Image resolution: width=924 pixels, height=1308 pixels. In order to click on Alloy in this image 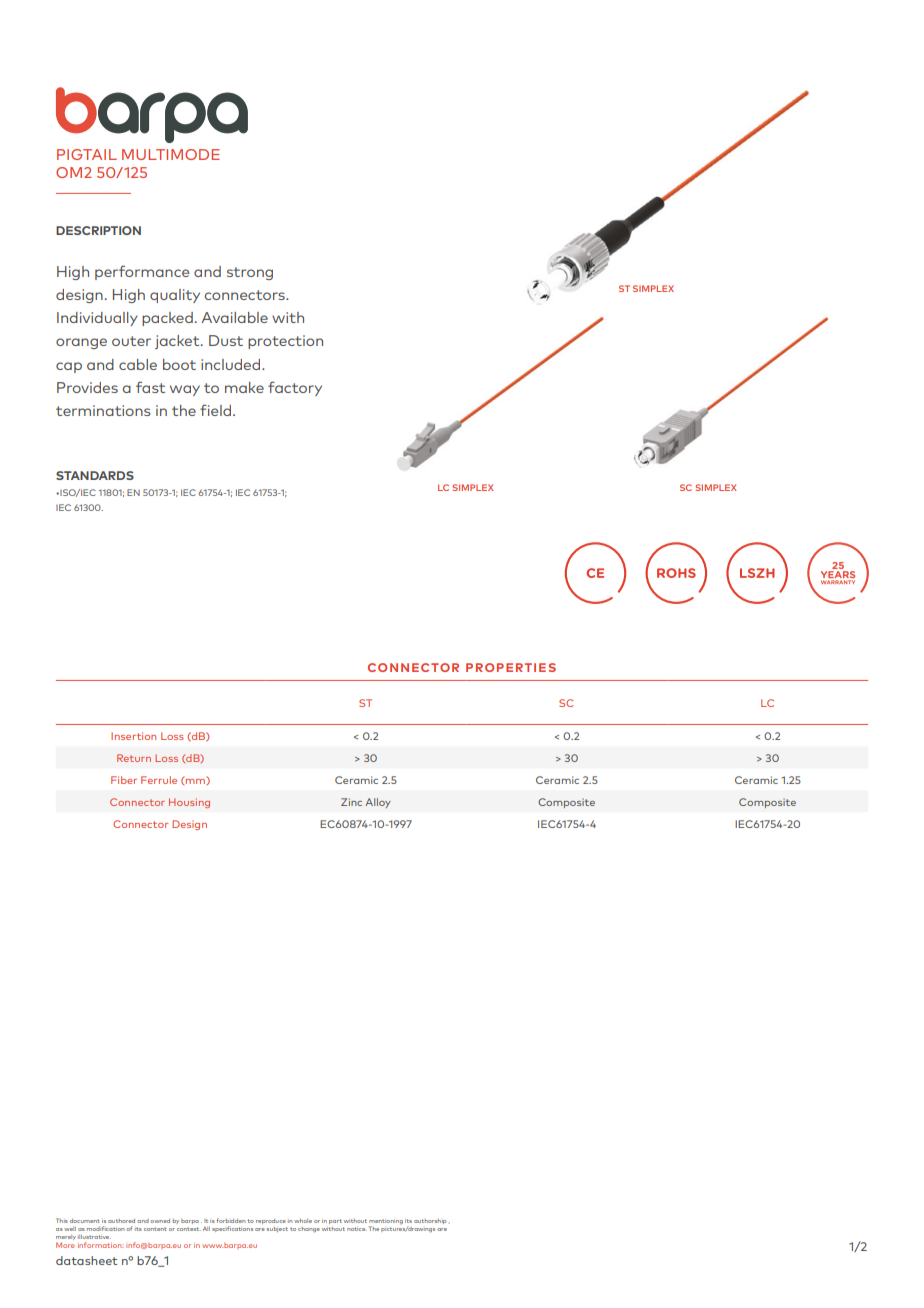, I will do `click(378, 803)`.
